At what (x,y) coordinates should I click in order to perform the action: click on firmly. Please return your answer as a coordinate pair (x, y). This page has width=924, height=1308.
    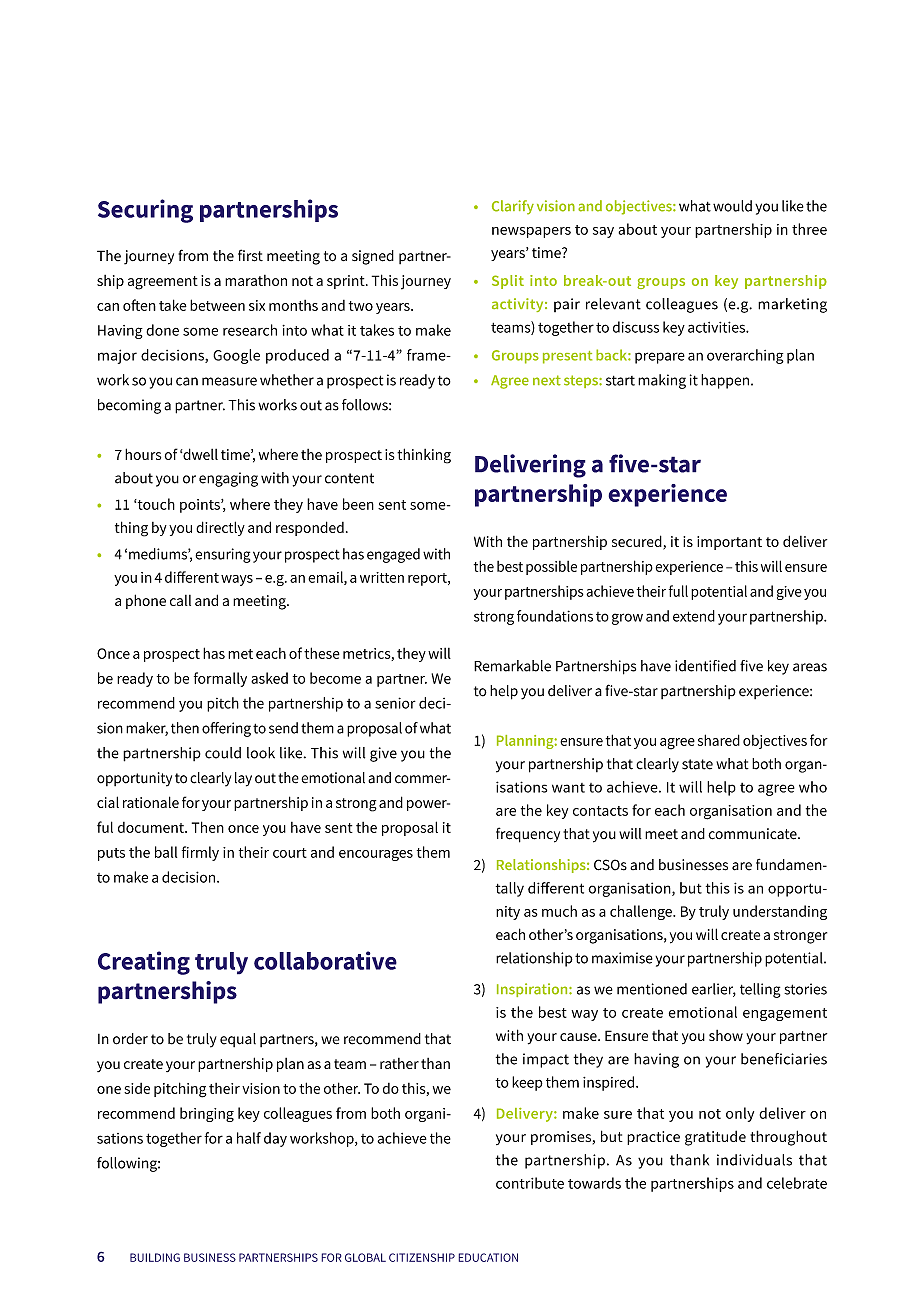
    Looking at the image, I should click on (200, 853).
